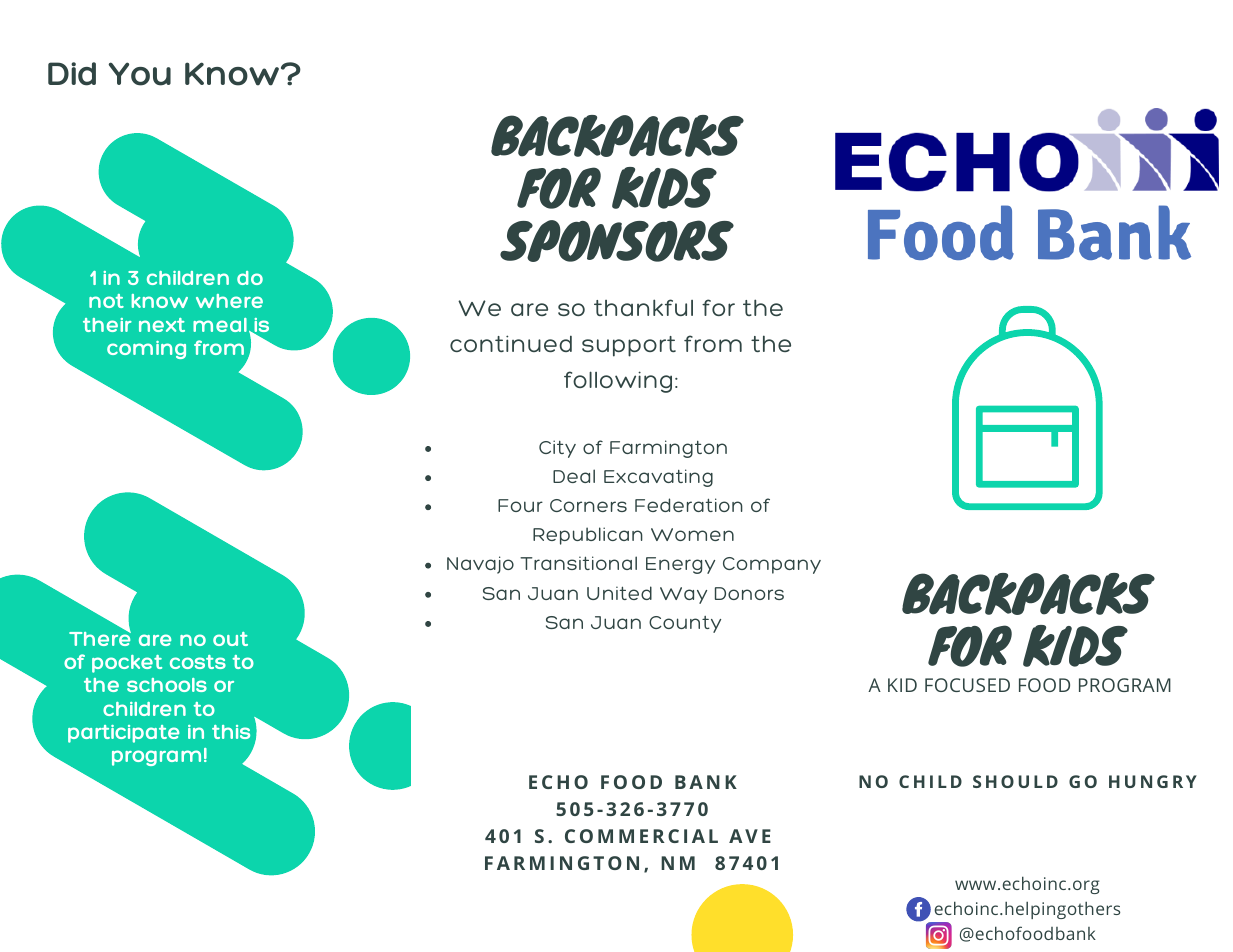 Image resolution: width=1233 pixels, height=952 pixels. What do you see at coordinates (162, 325) in the screenshot?
I see `next` at bounding box center [162, 325].
